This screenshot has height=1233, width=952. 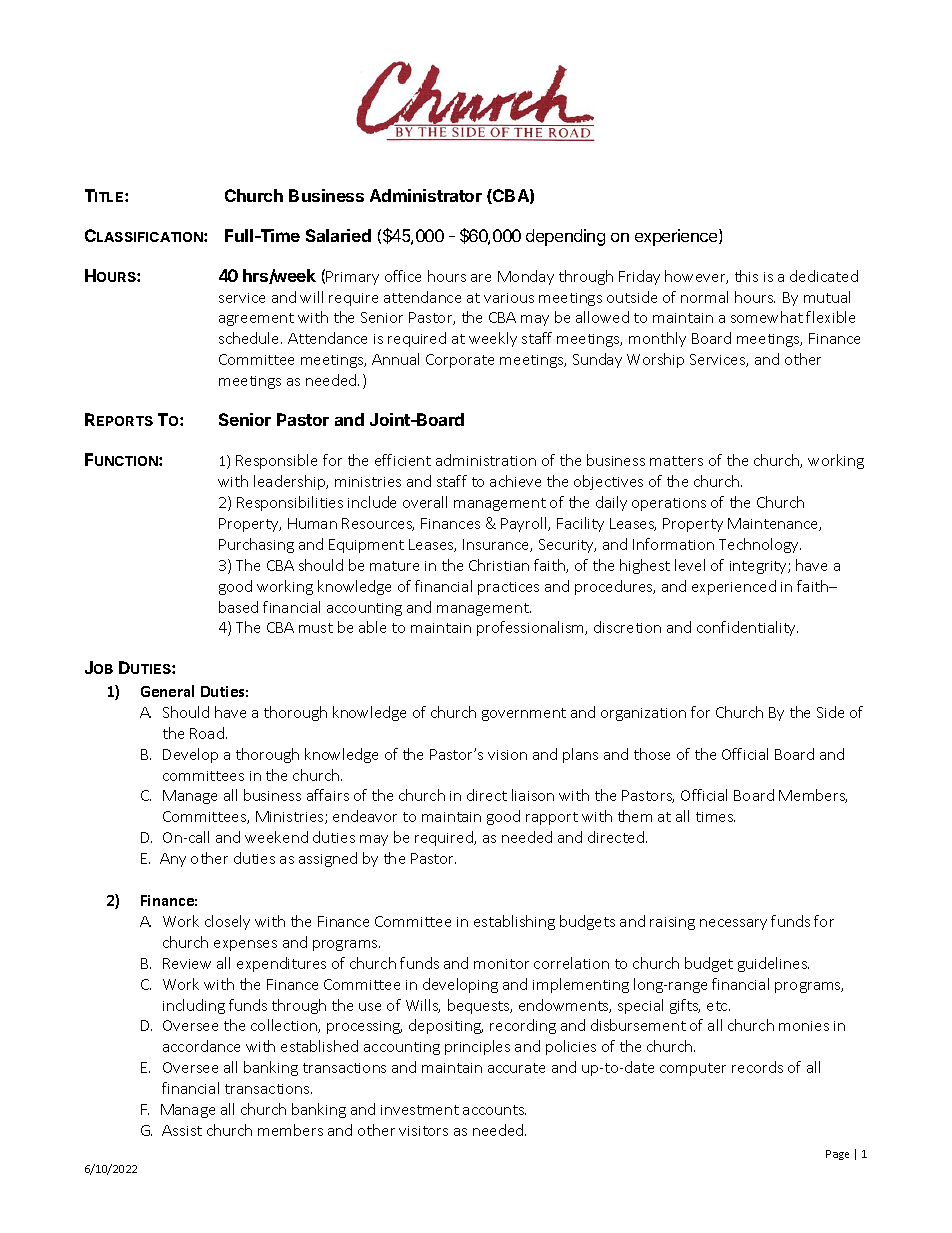 What do you see at coordinates (676, 461) in the screenshot?
I see `matters` at bounding box center [676, 461].
